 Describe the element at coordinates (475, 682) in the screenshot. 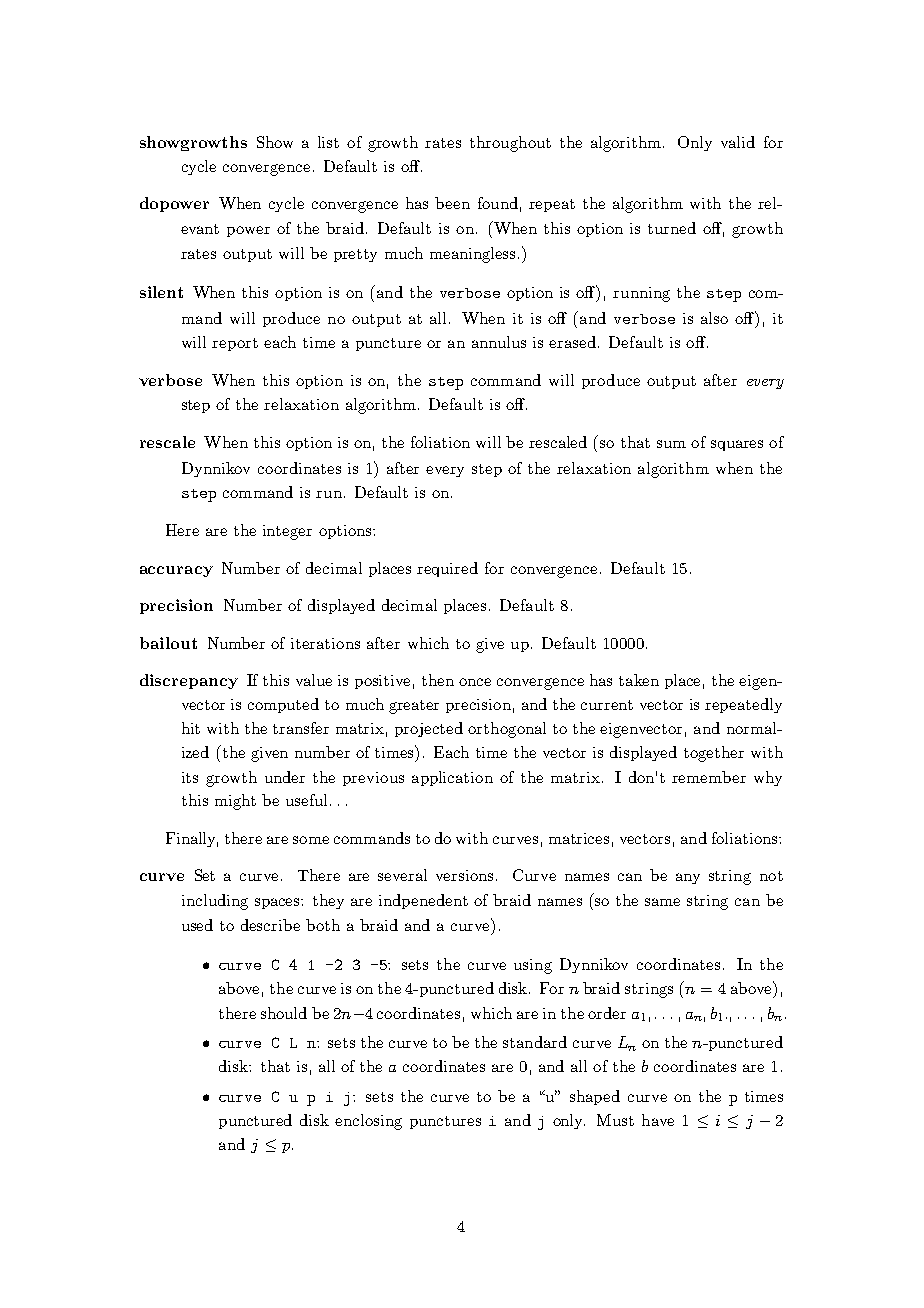

I see `once` at that location.
